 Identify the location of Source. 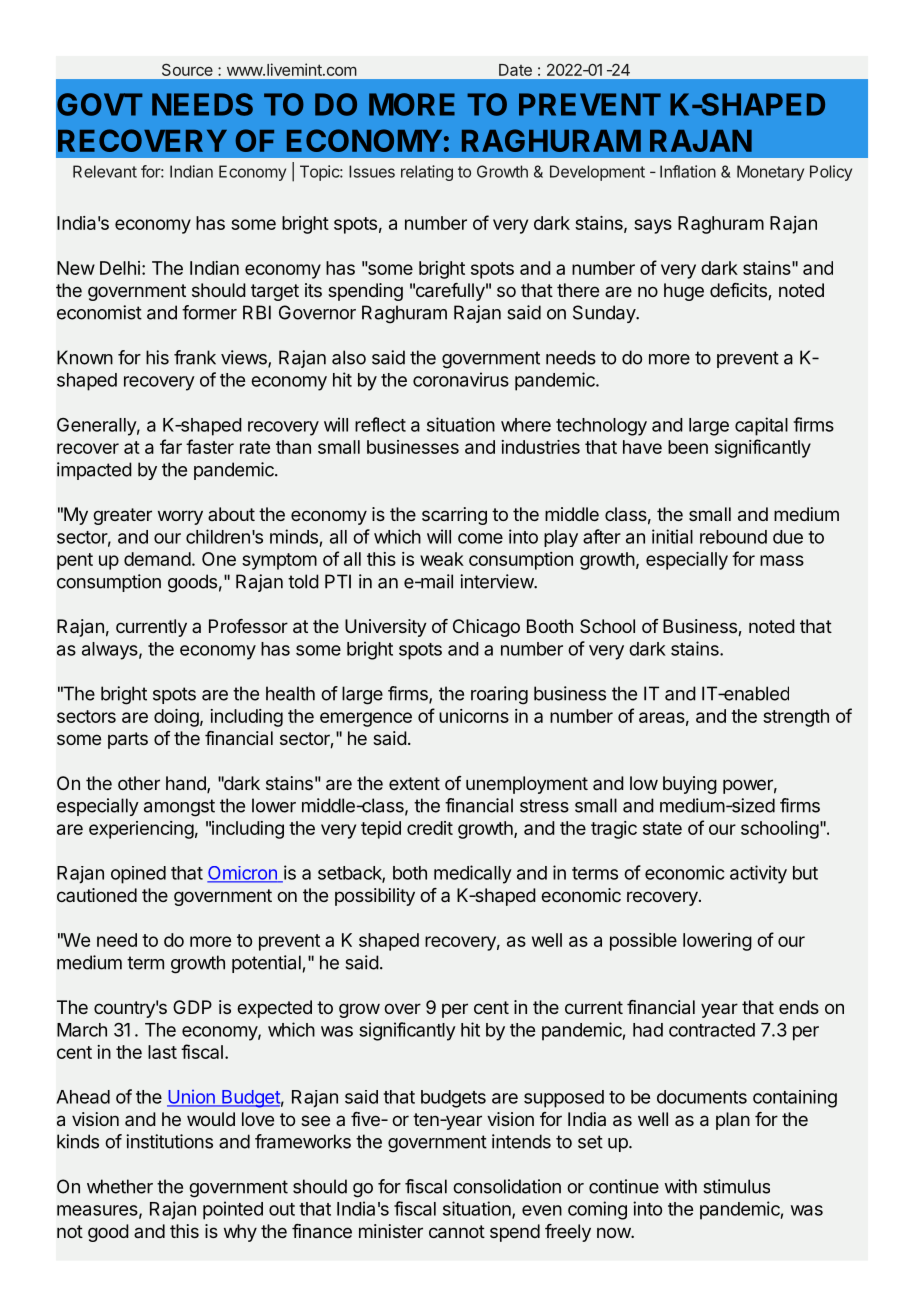
(187, 69).
